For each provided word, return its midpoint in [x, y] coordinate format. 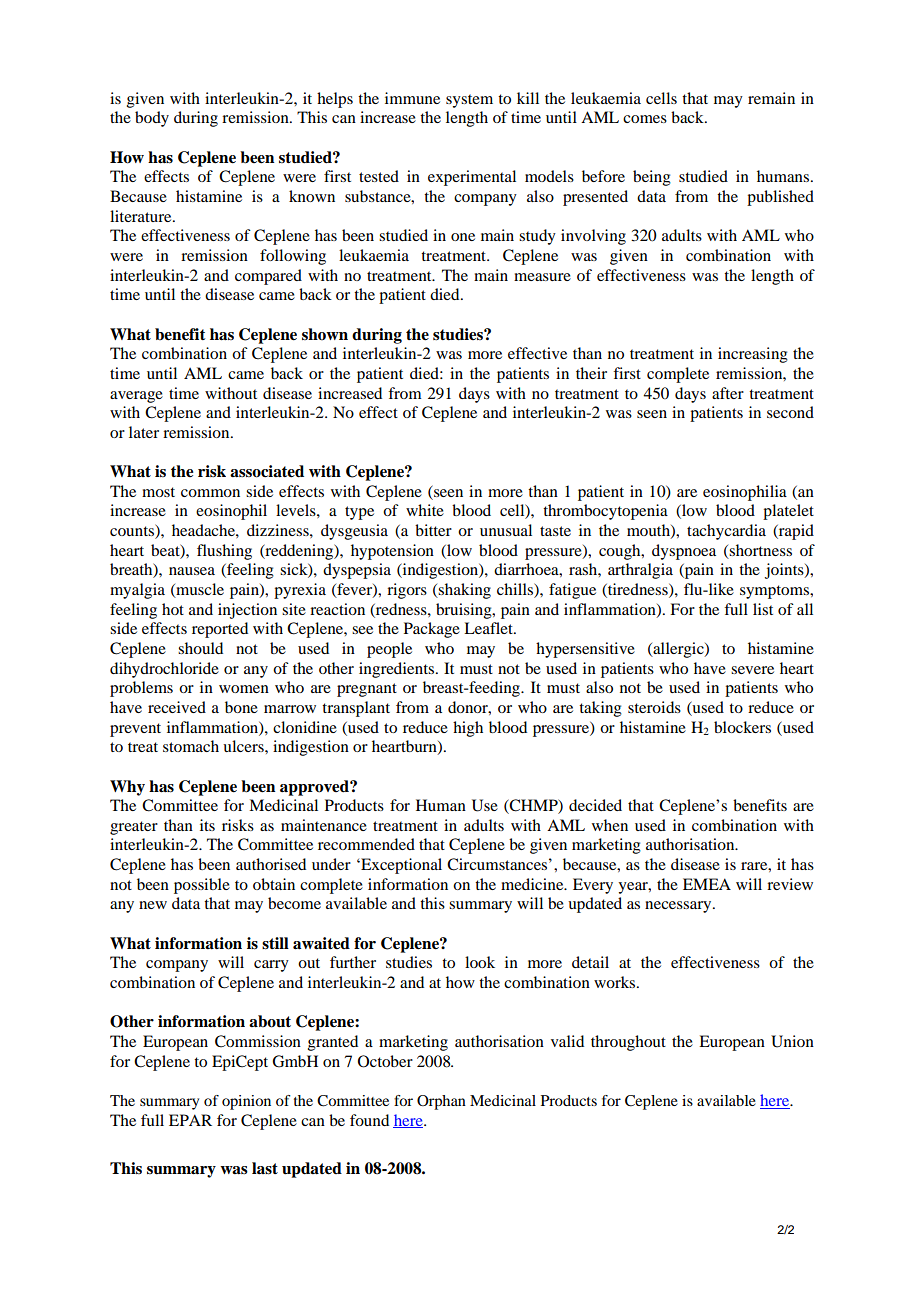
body [152, 119]
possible [202, 886]
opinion [246, 1102]
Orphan [441, 1102]
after [728, 393]
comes [645, 119]
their [591, 373]
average [136, 397]
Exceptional [400, 866]
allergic [678, 650]
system [469, 101]
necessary [679, 907]
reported [220, 630]
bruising [465, 611]
